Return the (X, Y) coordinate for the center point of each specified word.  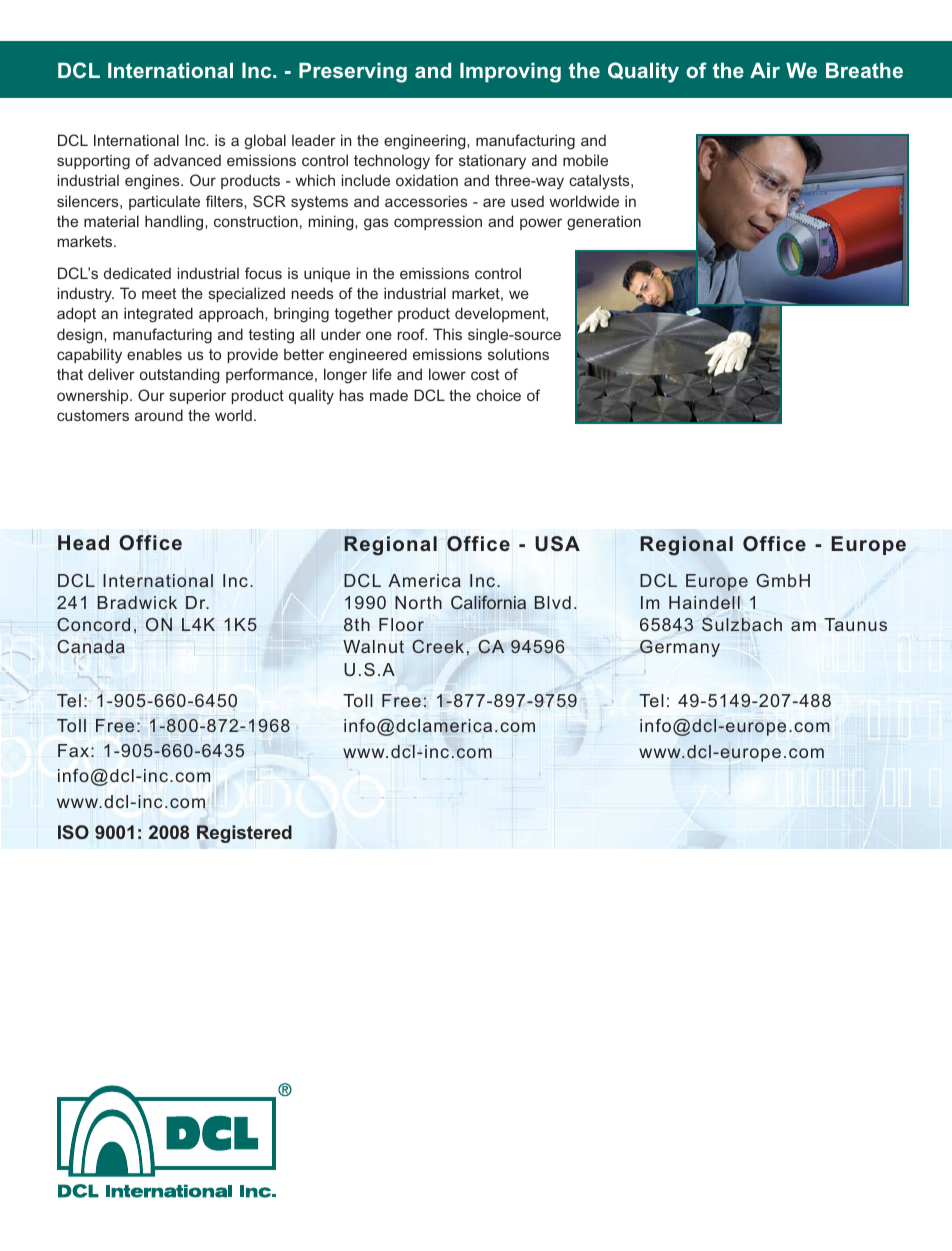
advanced (187, 160)
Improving (510, 73)
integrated (158, 315)
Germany (680, 648)
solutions (518, 354)
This (447, 334)
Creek (438, 646)
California (488, 602)
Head (83, 542)
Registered (244, 834)
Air (765, 70)
